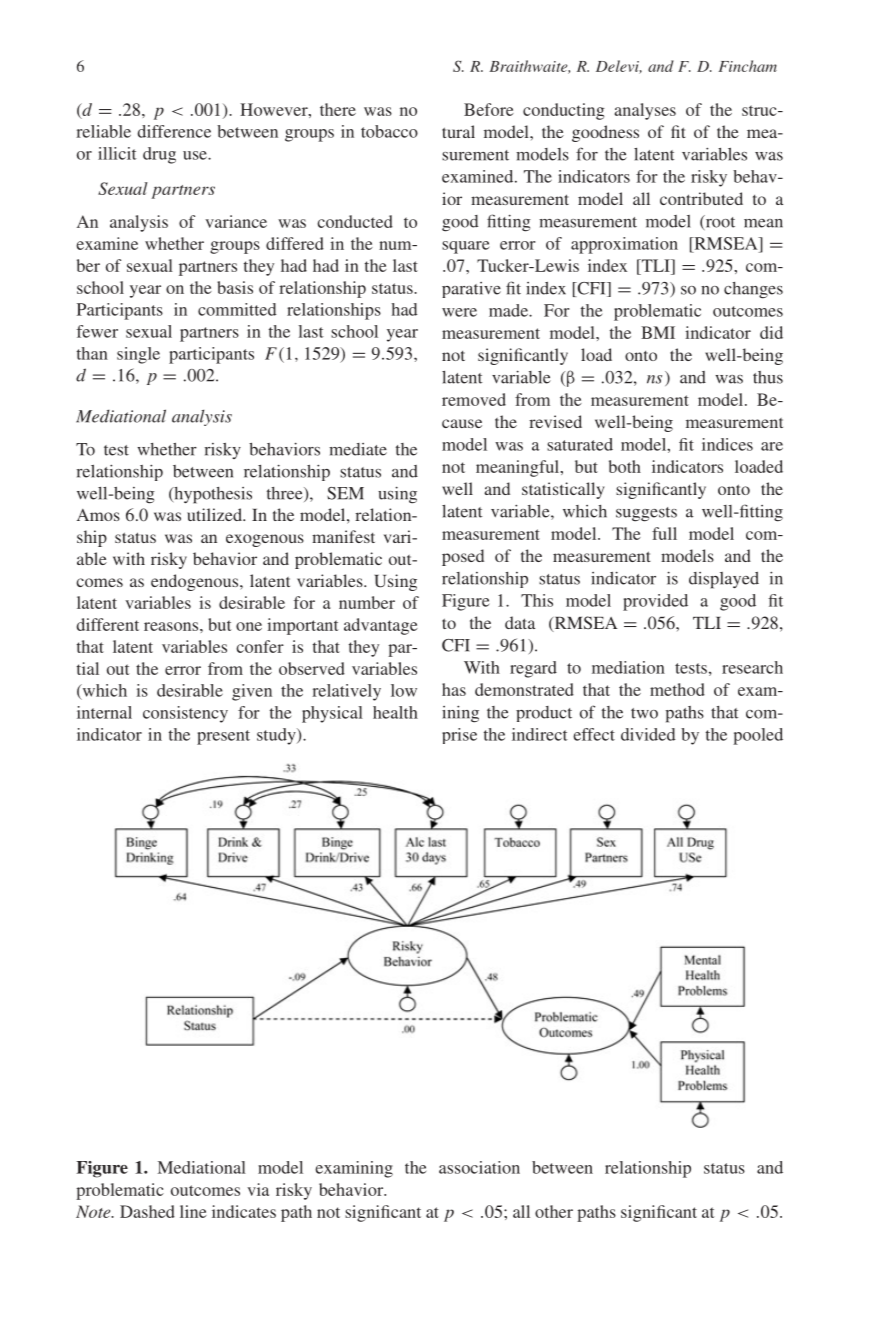 The height and width of the screenshot is (1332, 896). What do you see at coordinates (196, 582) in the screenshot?
I see `endogenous` at bounding box center [196, 582].
